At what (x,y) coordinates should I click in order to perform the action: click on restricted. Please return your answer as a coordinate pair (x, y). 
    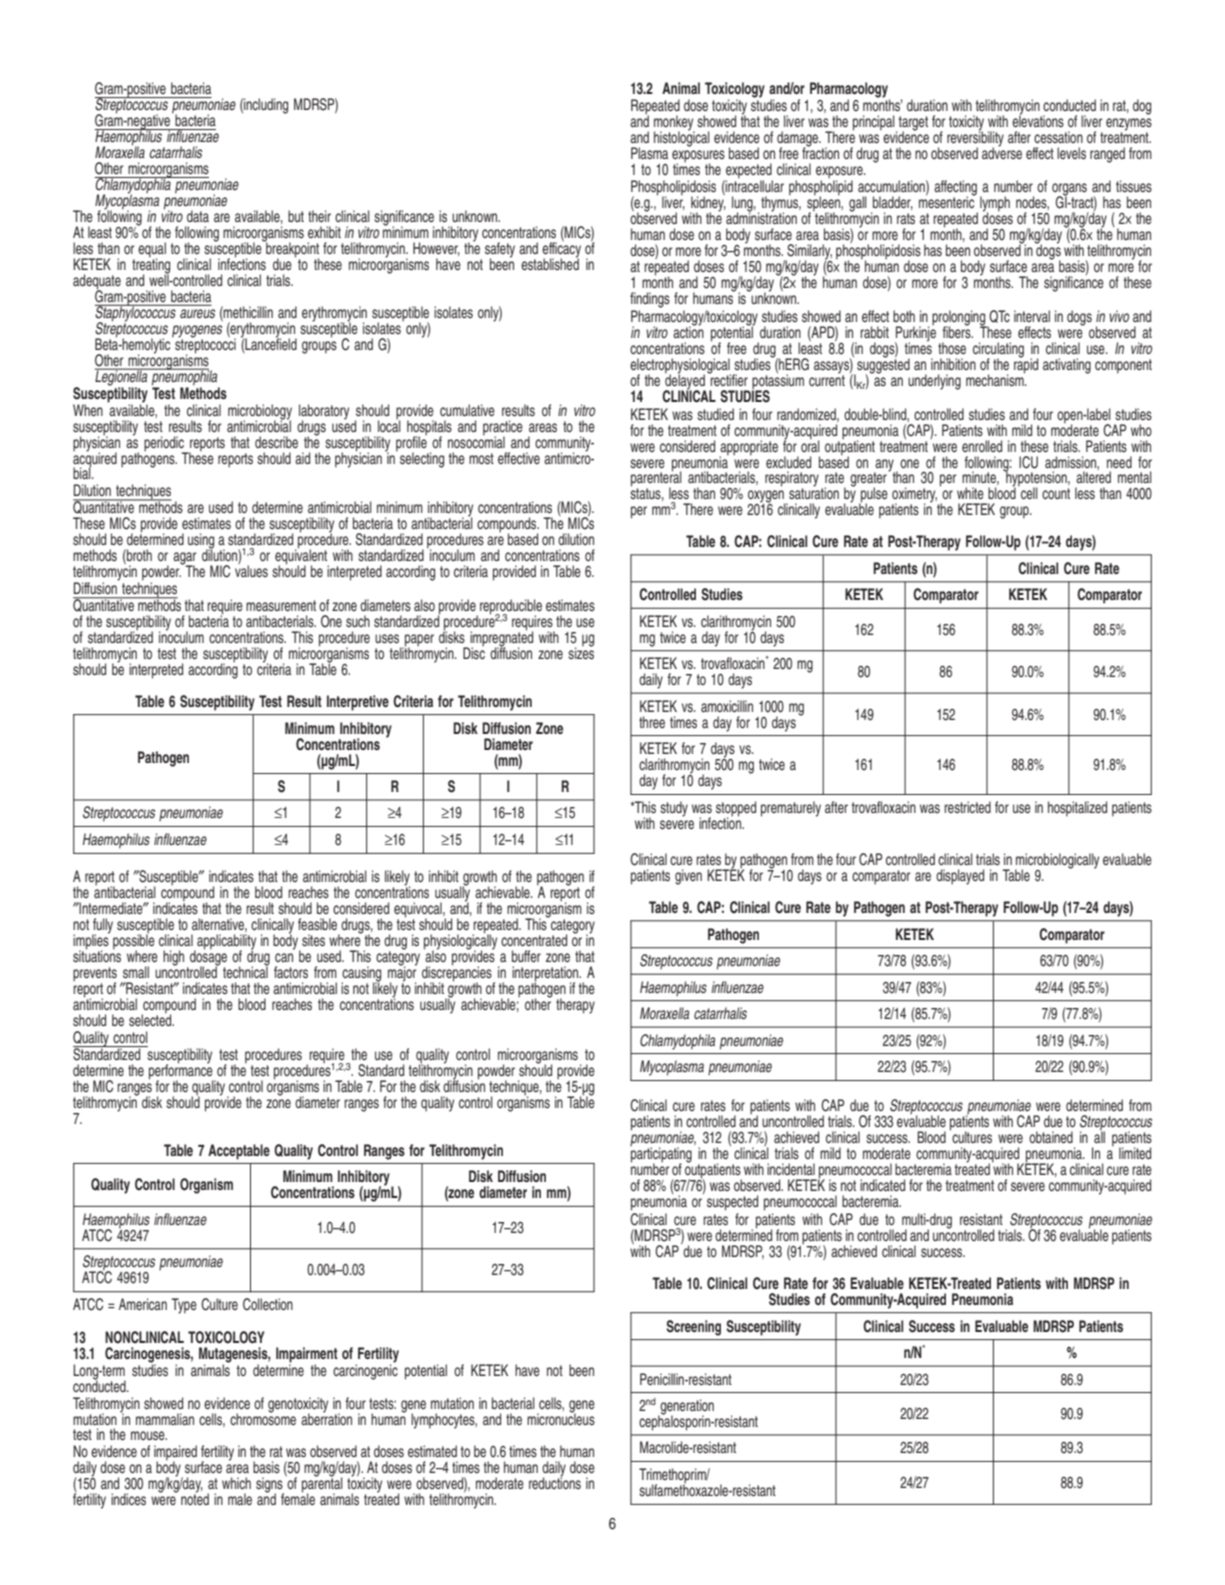
    Looking at the image, I should click on (967, 807).
